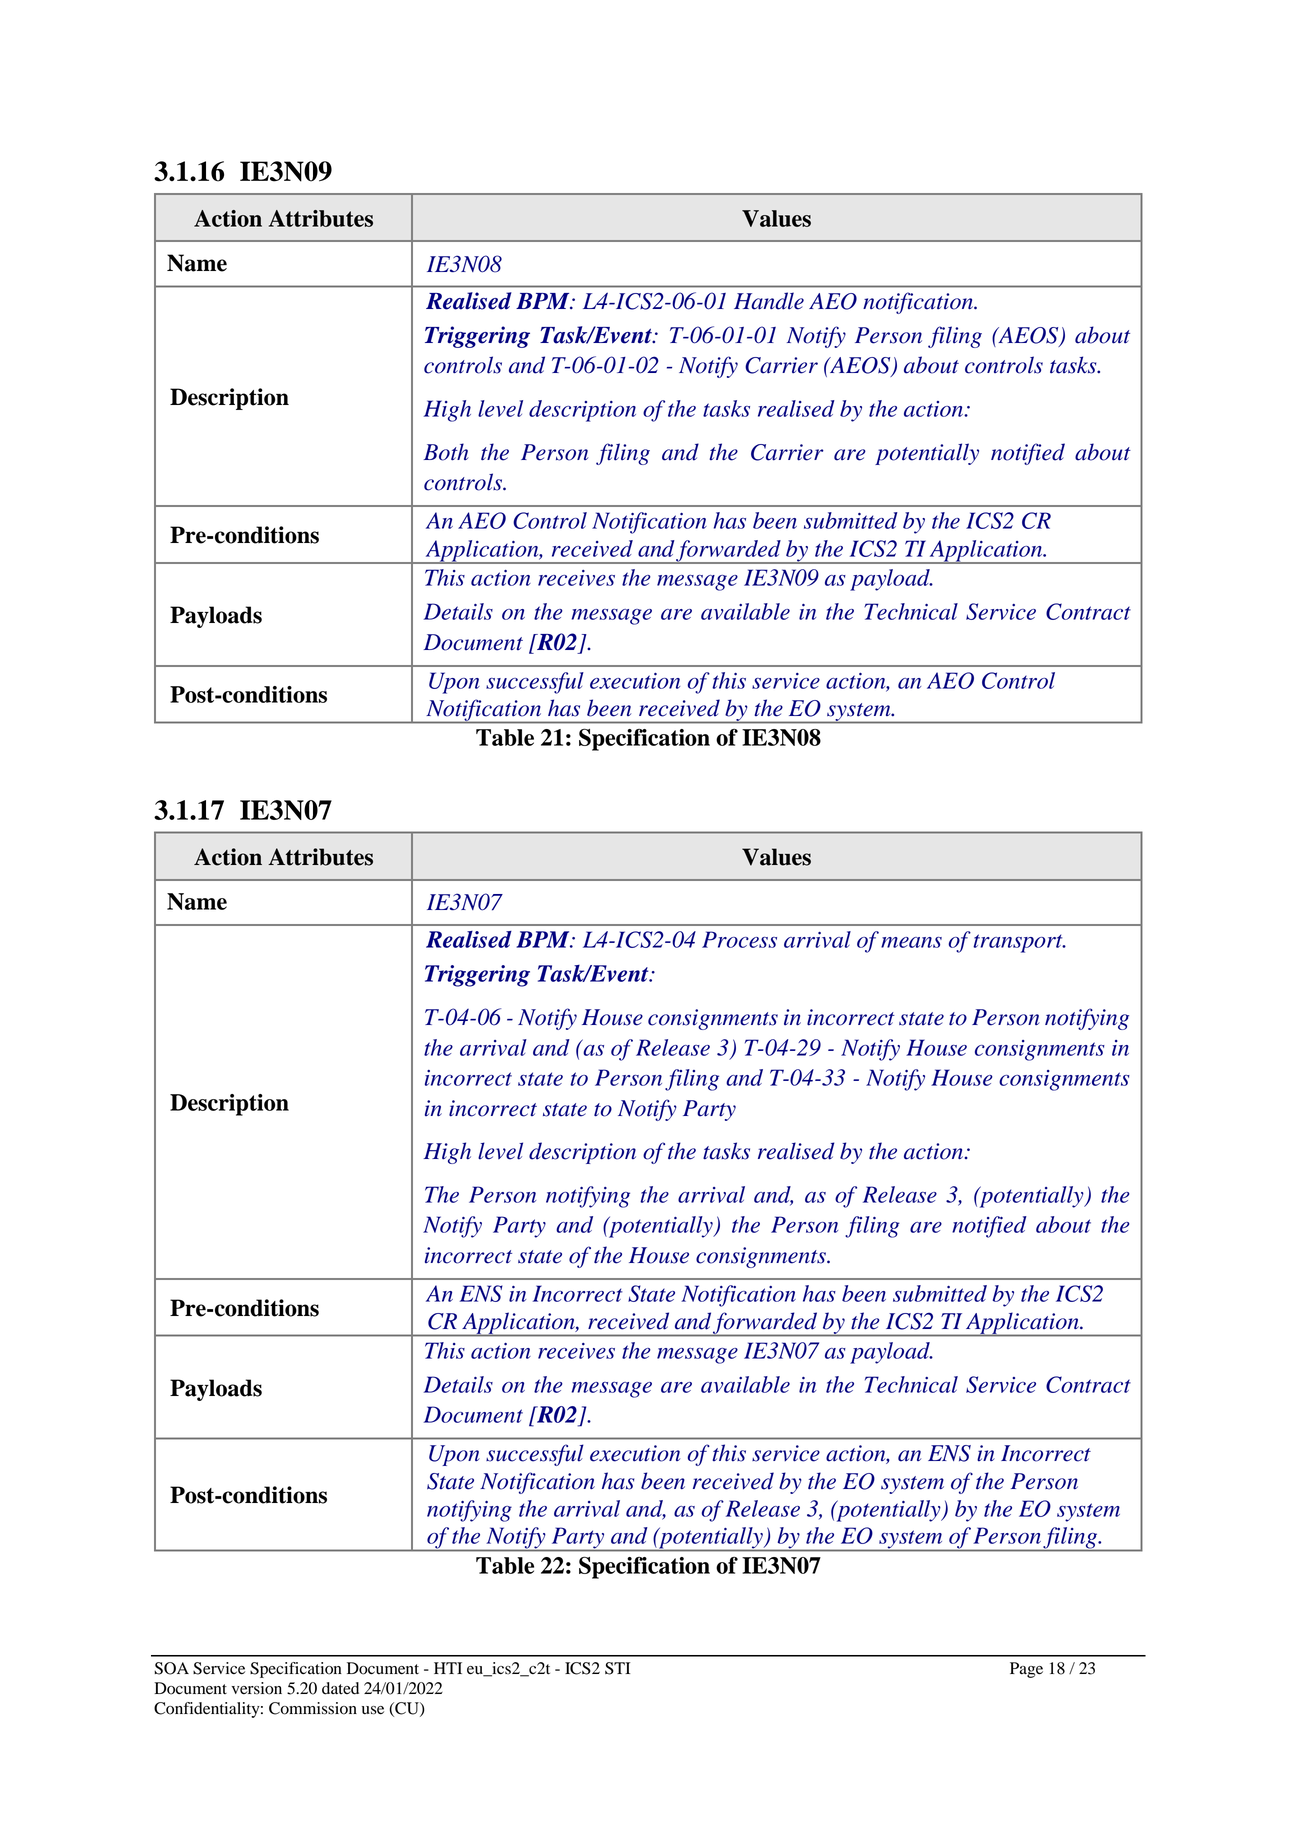 The image size is (1297, 1834). What do you see at coordinates (1019, 943) in the page?
I see `transport` at bounding box center [1019, 943].
